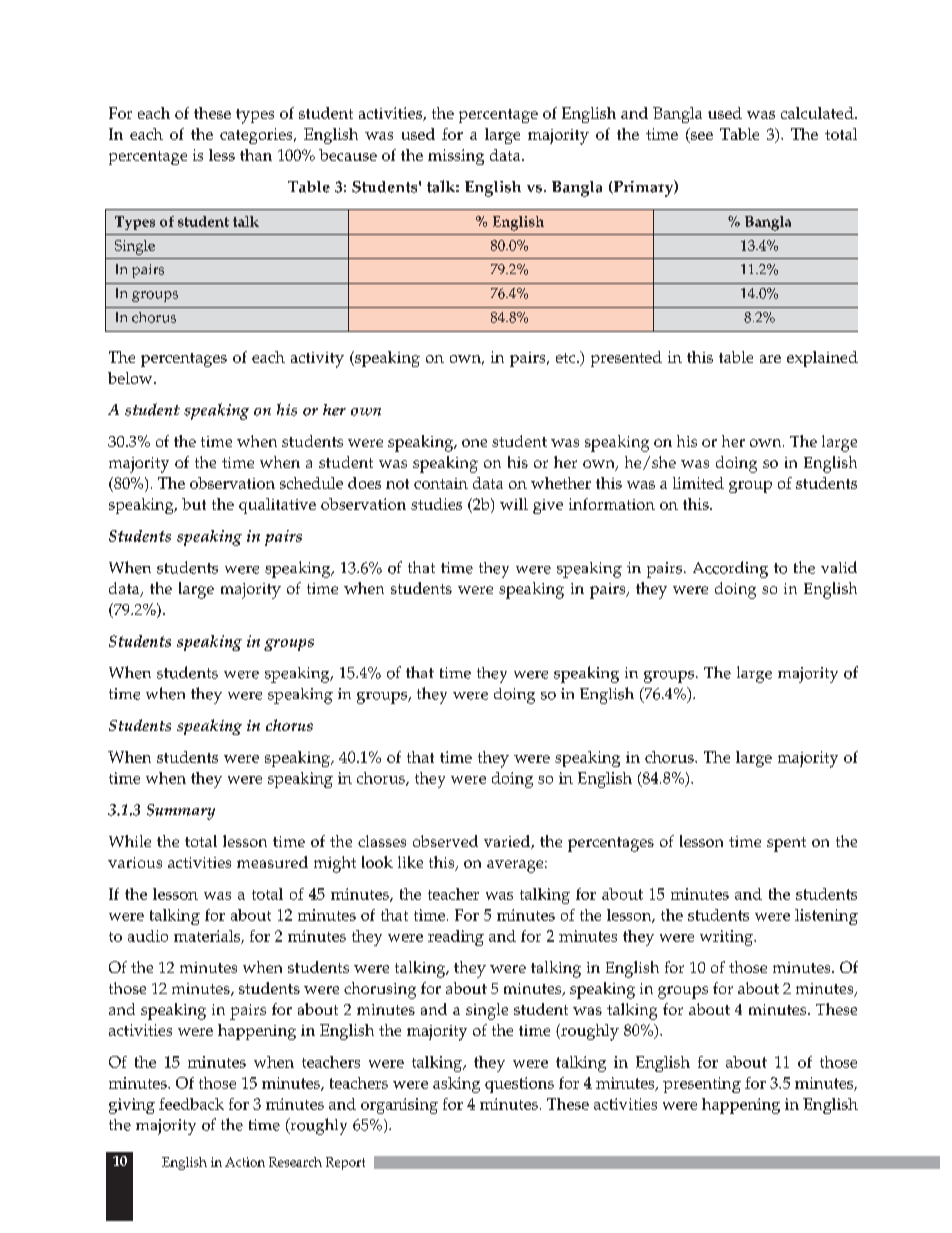  I want to click on missing, so click(456, 157).
